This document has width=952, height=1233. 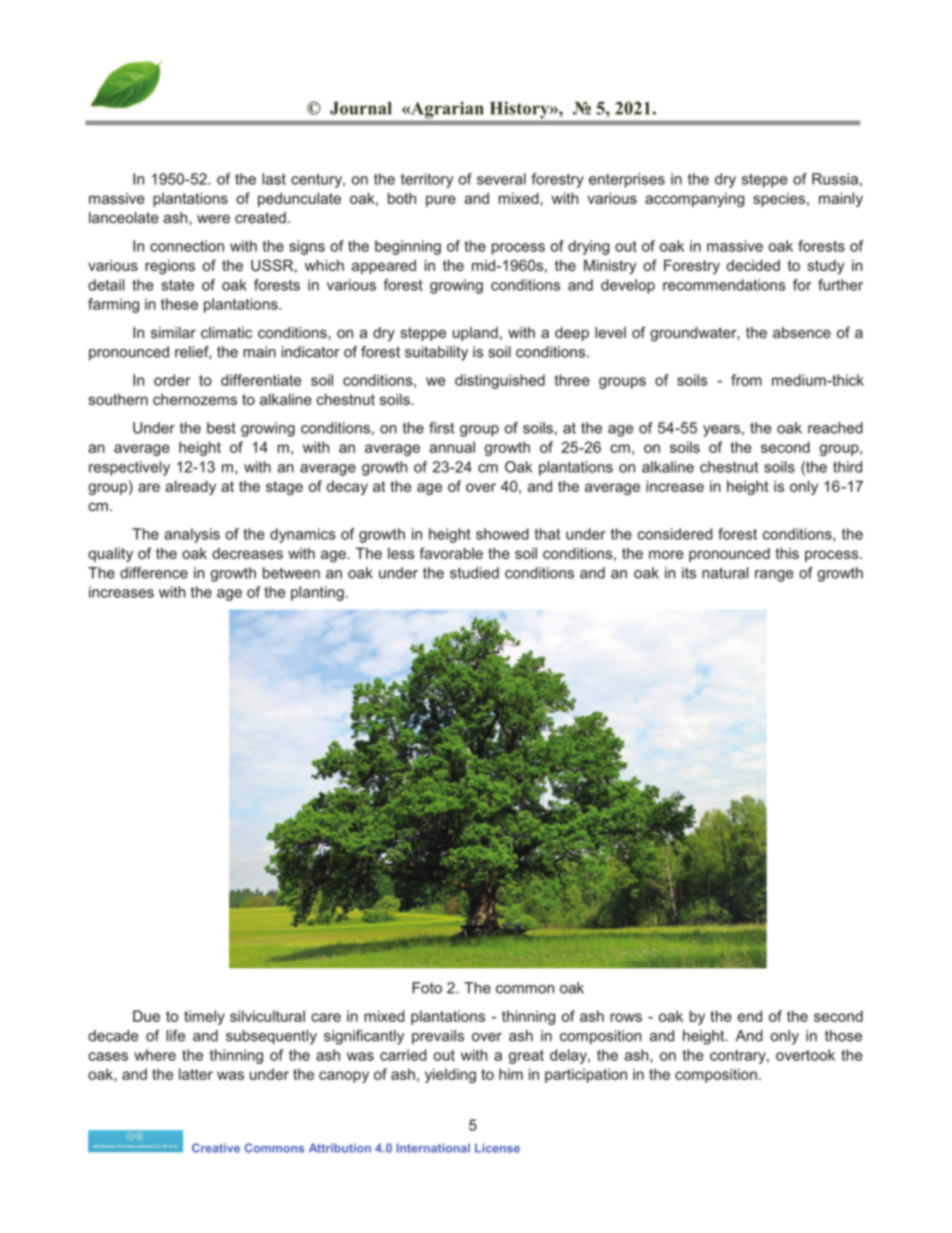 What do you see at coordinates (626, 1017) in the document?
I see `rows` at bounding box center [626, 1017].
